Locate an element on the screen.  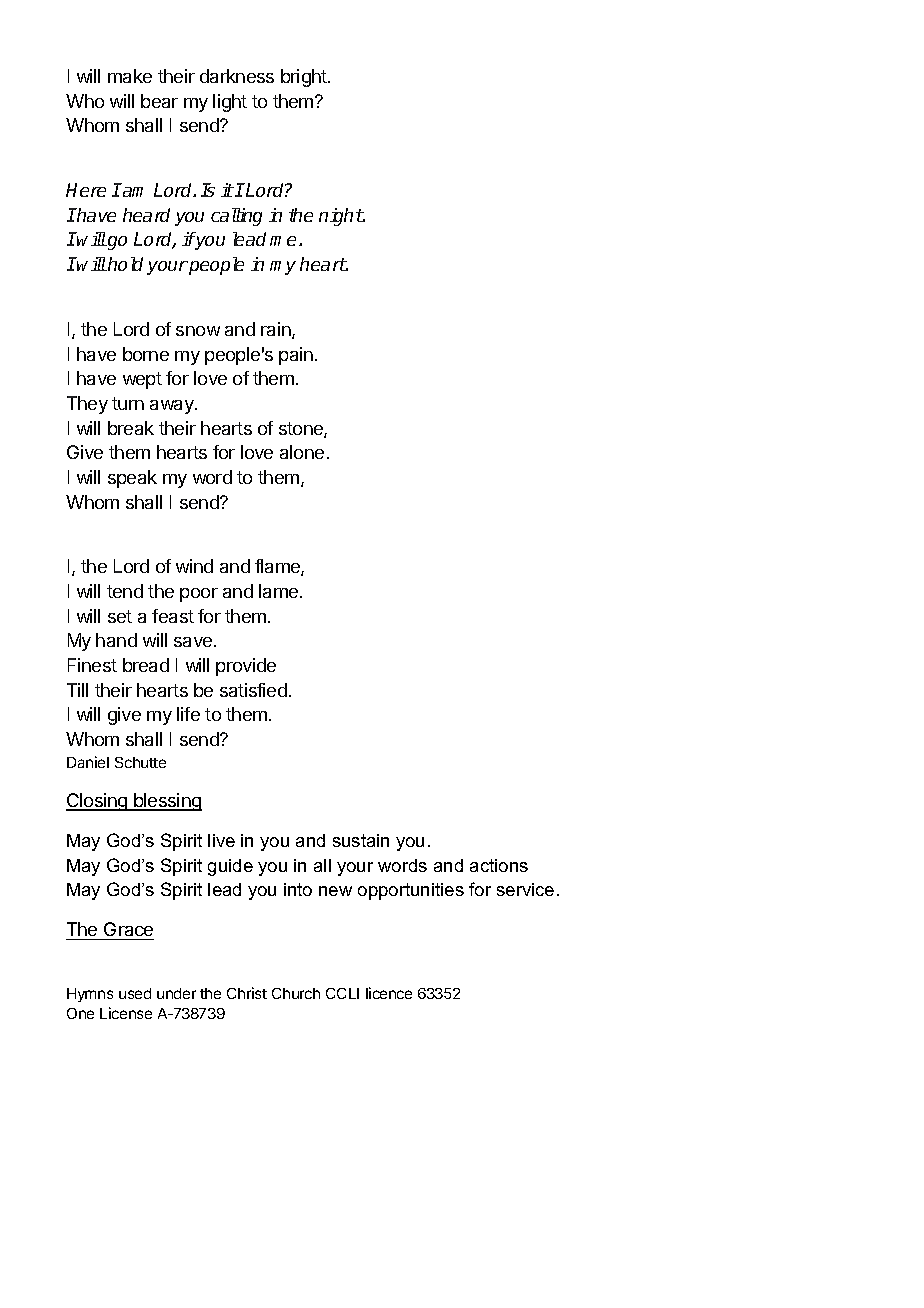
satisfied is located at coordinates (253, 690).
